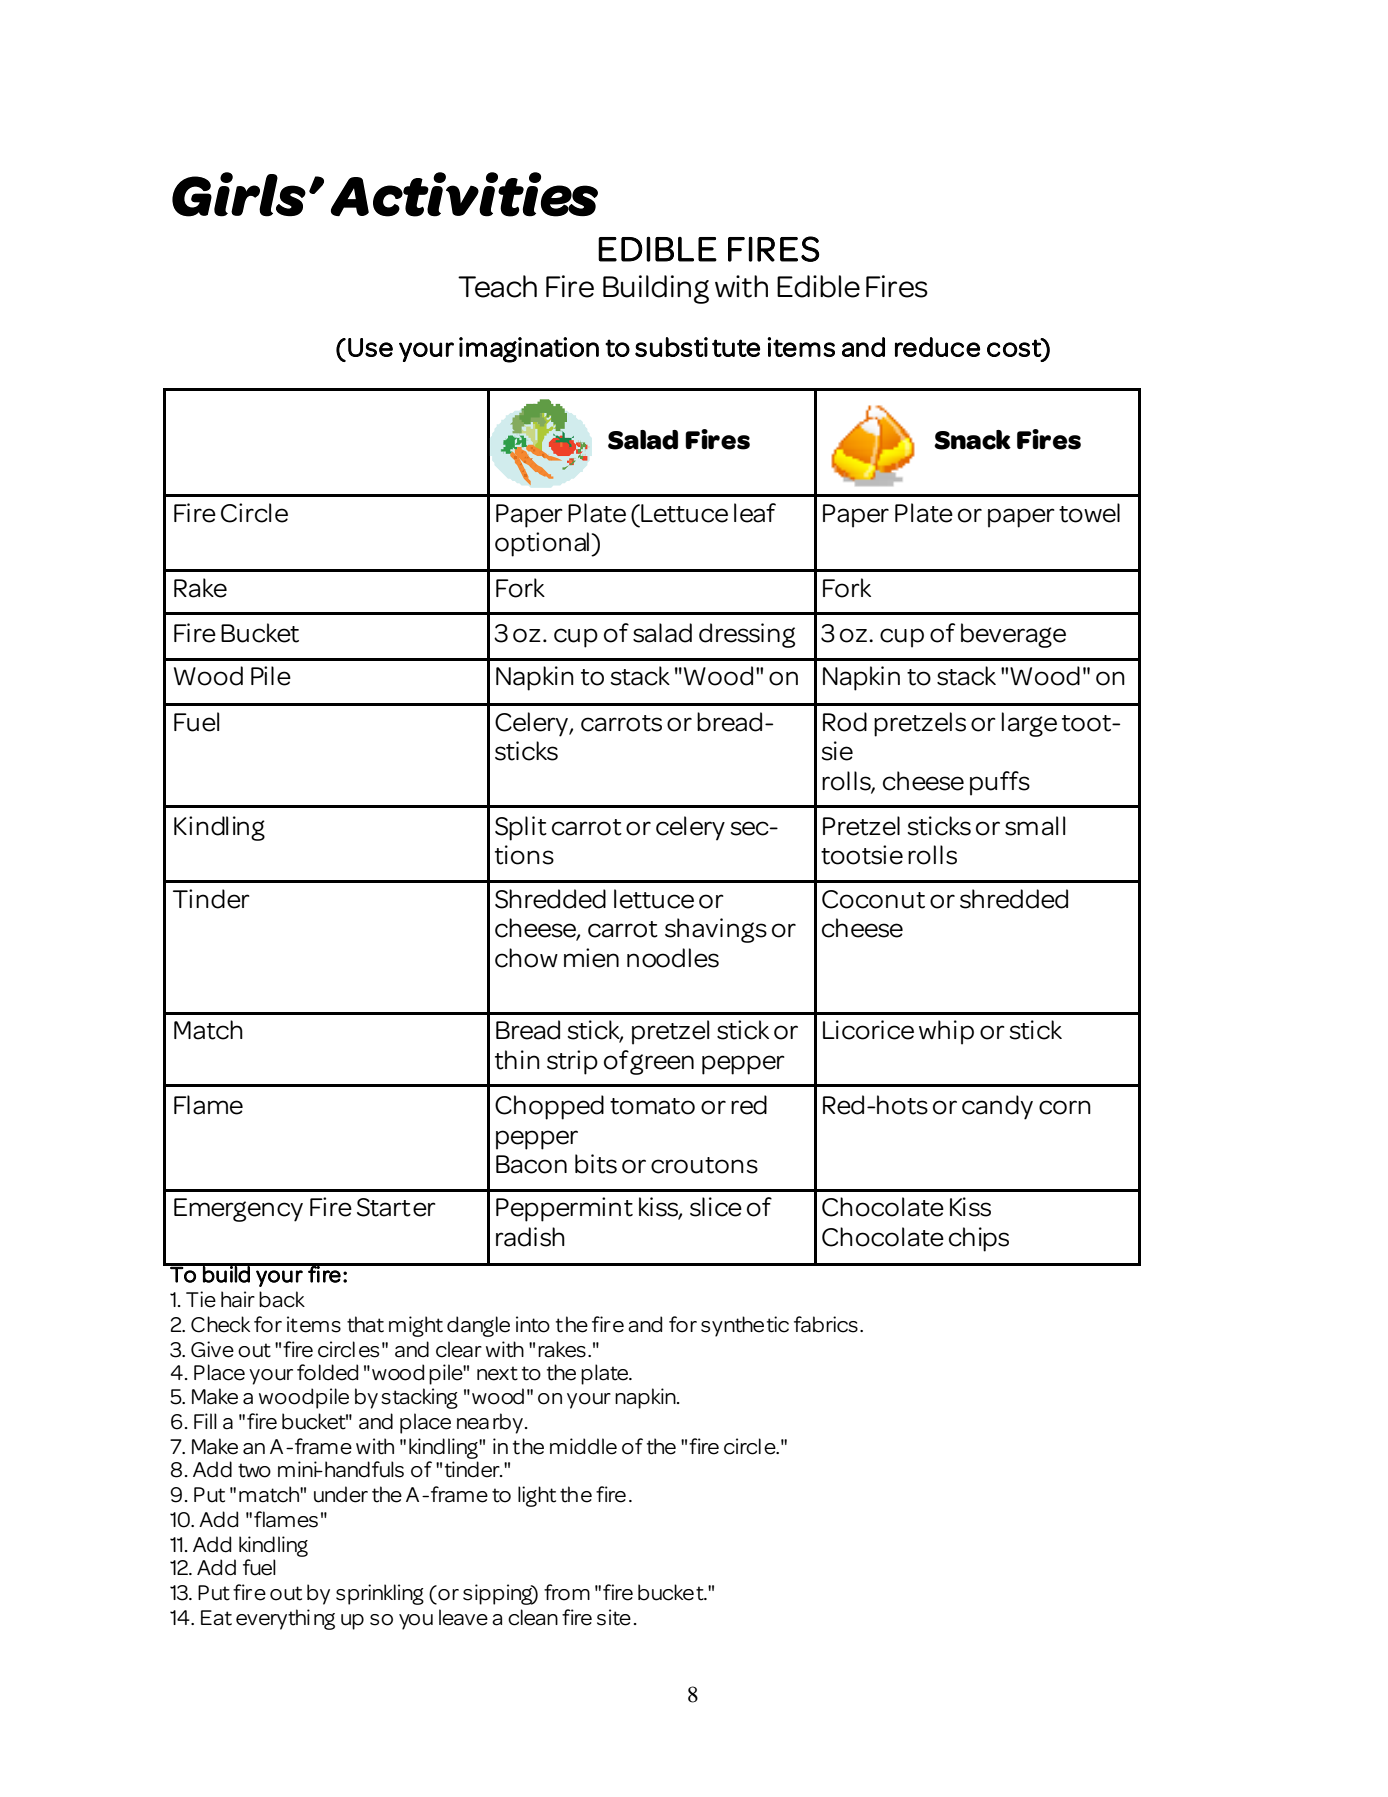  I want to click on Teach, so click(497, 286).
